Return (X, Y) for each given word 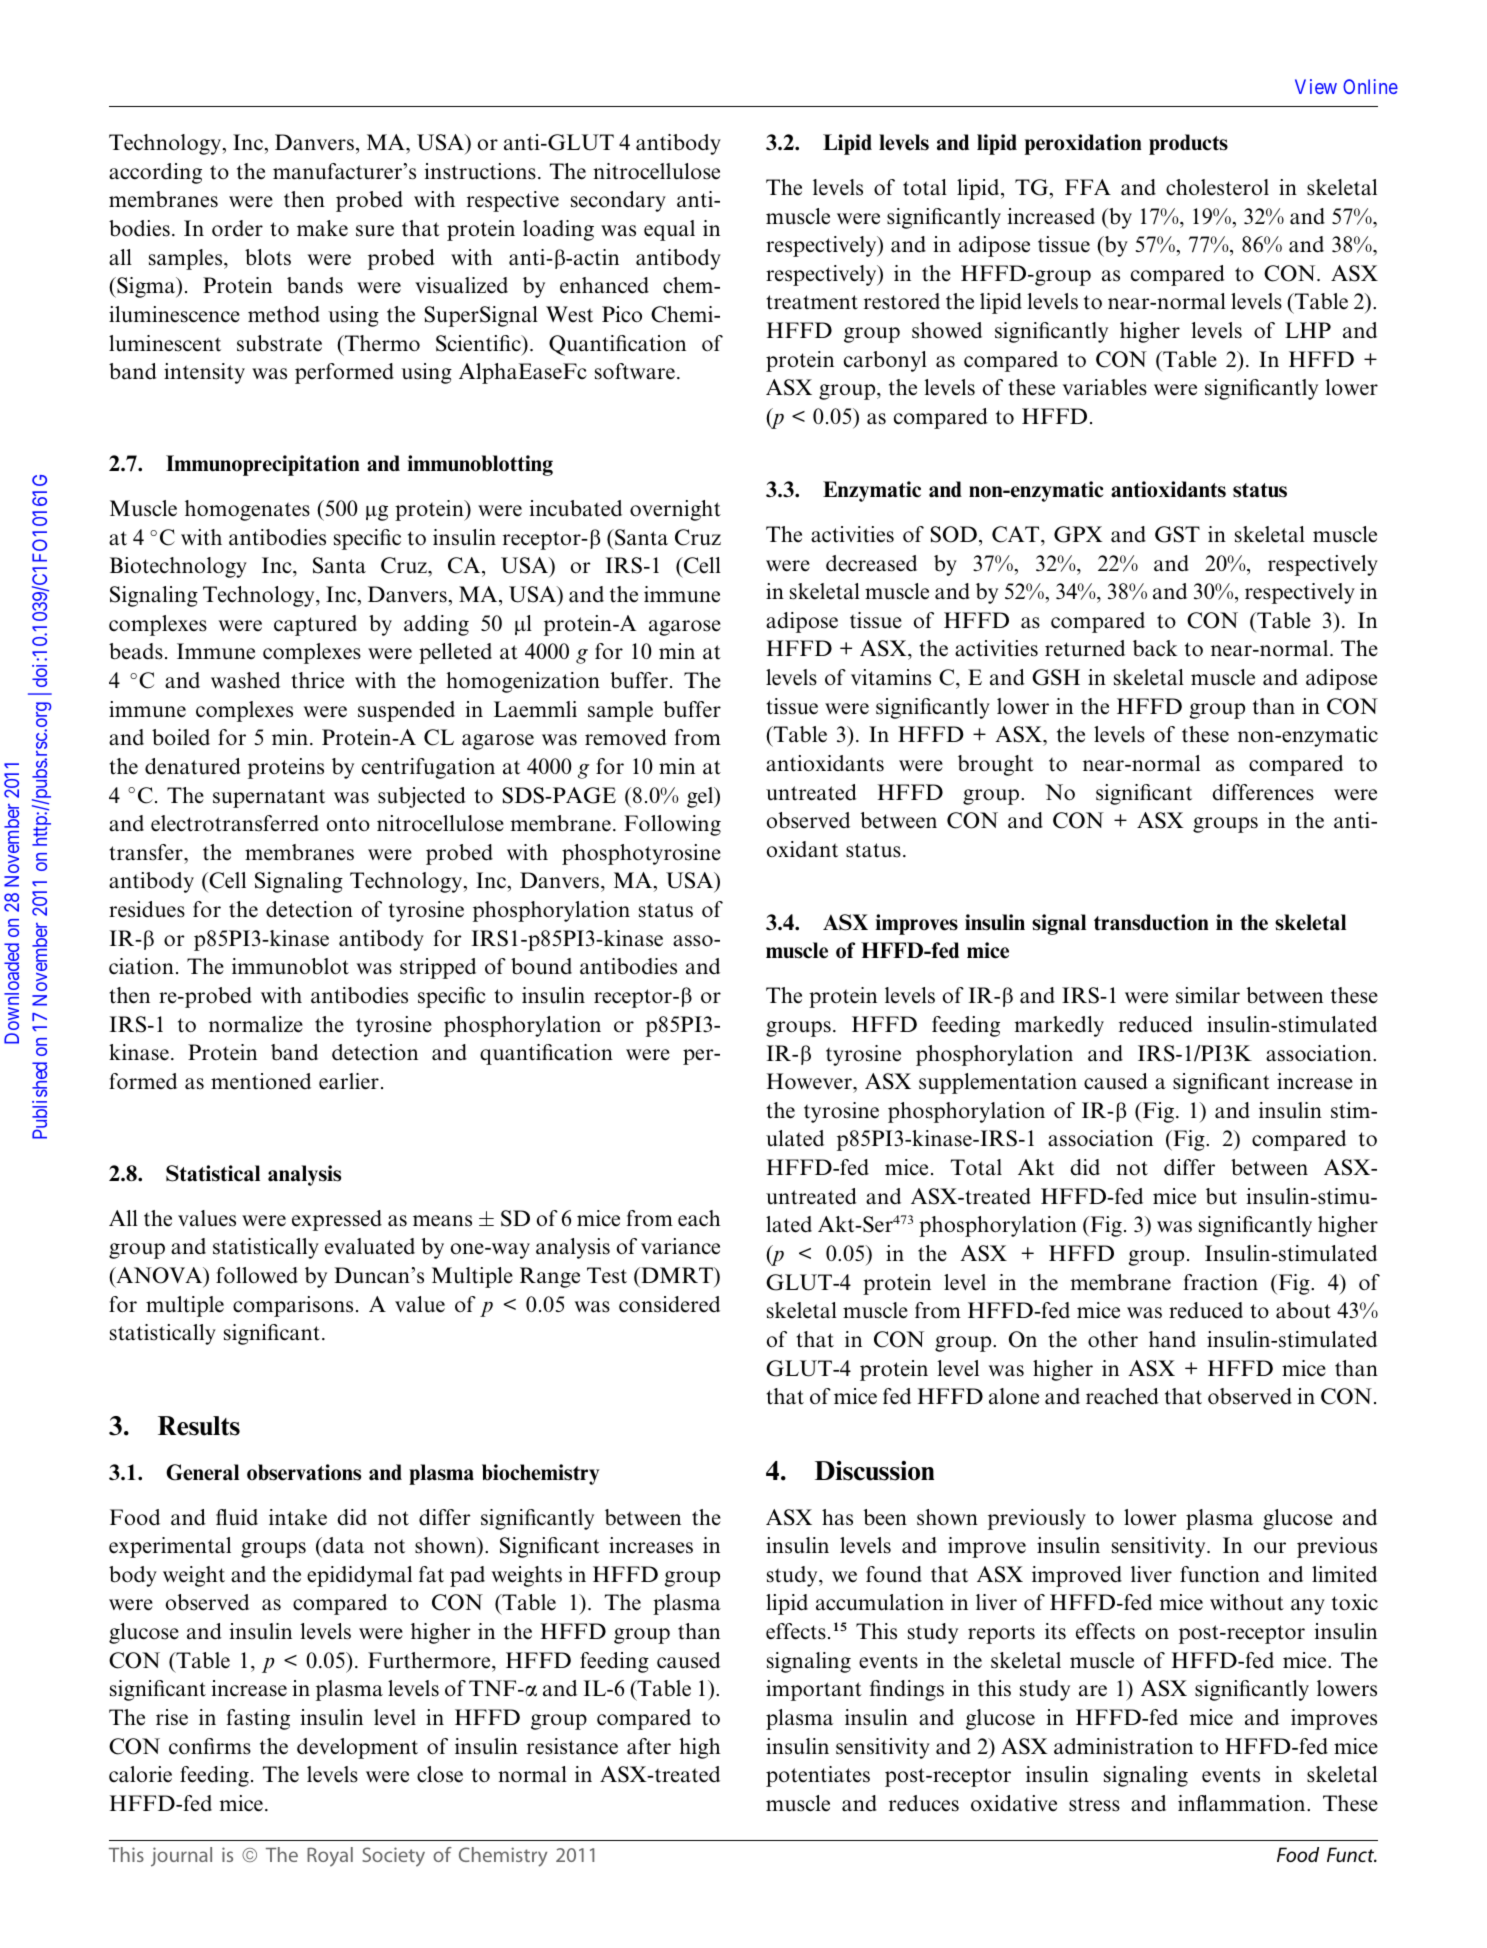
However (810, 1081)
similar (1208, 995)
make (322, 228)
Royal (330, 1857)
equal (669, 230)
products (1188, 144)
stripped (438, 968)
